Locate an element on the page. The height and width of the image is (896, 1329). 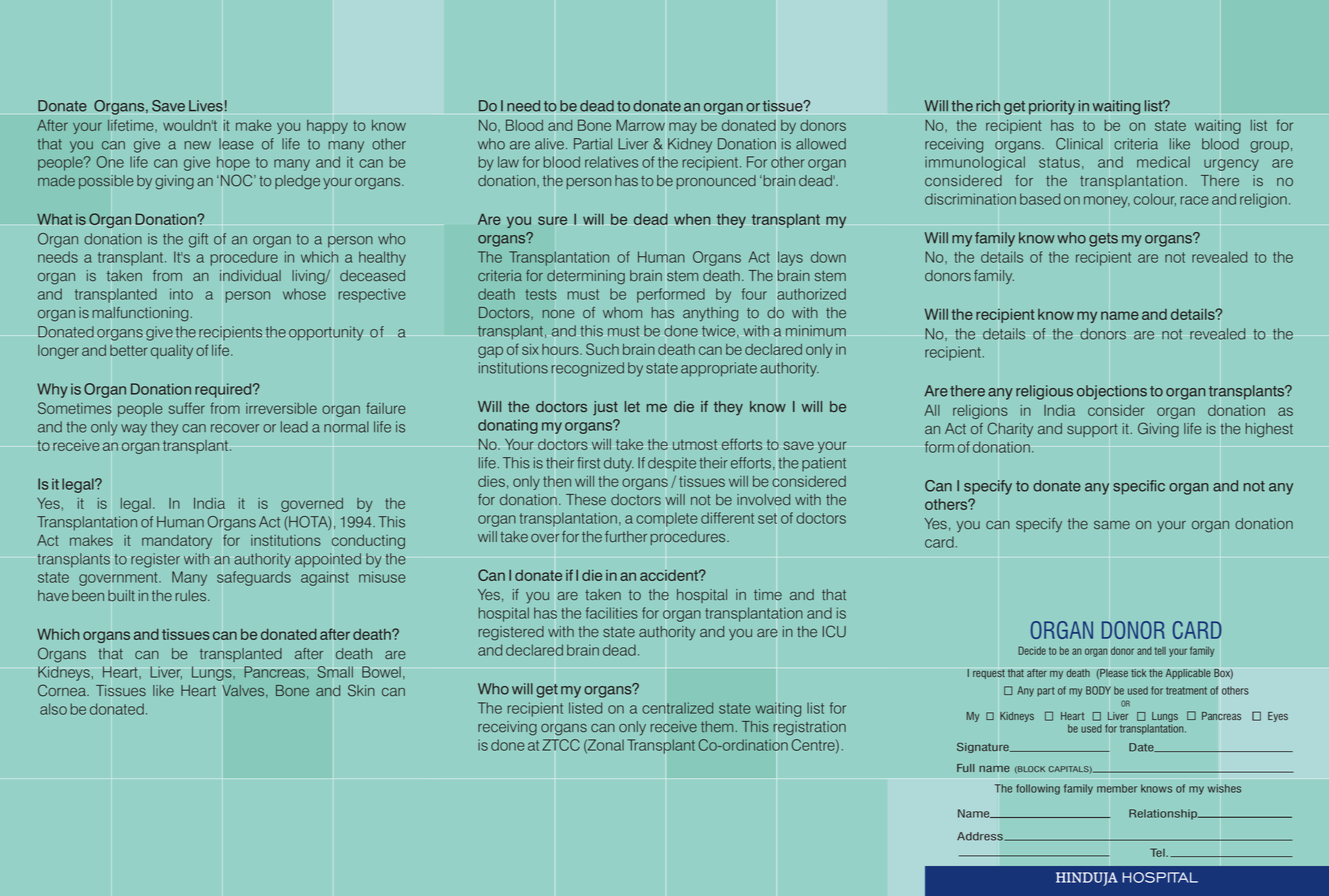
accident is located at coordinates (670, 575).
